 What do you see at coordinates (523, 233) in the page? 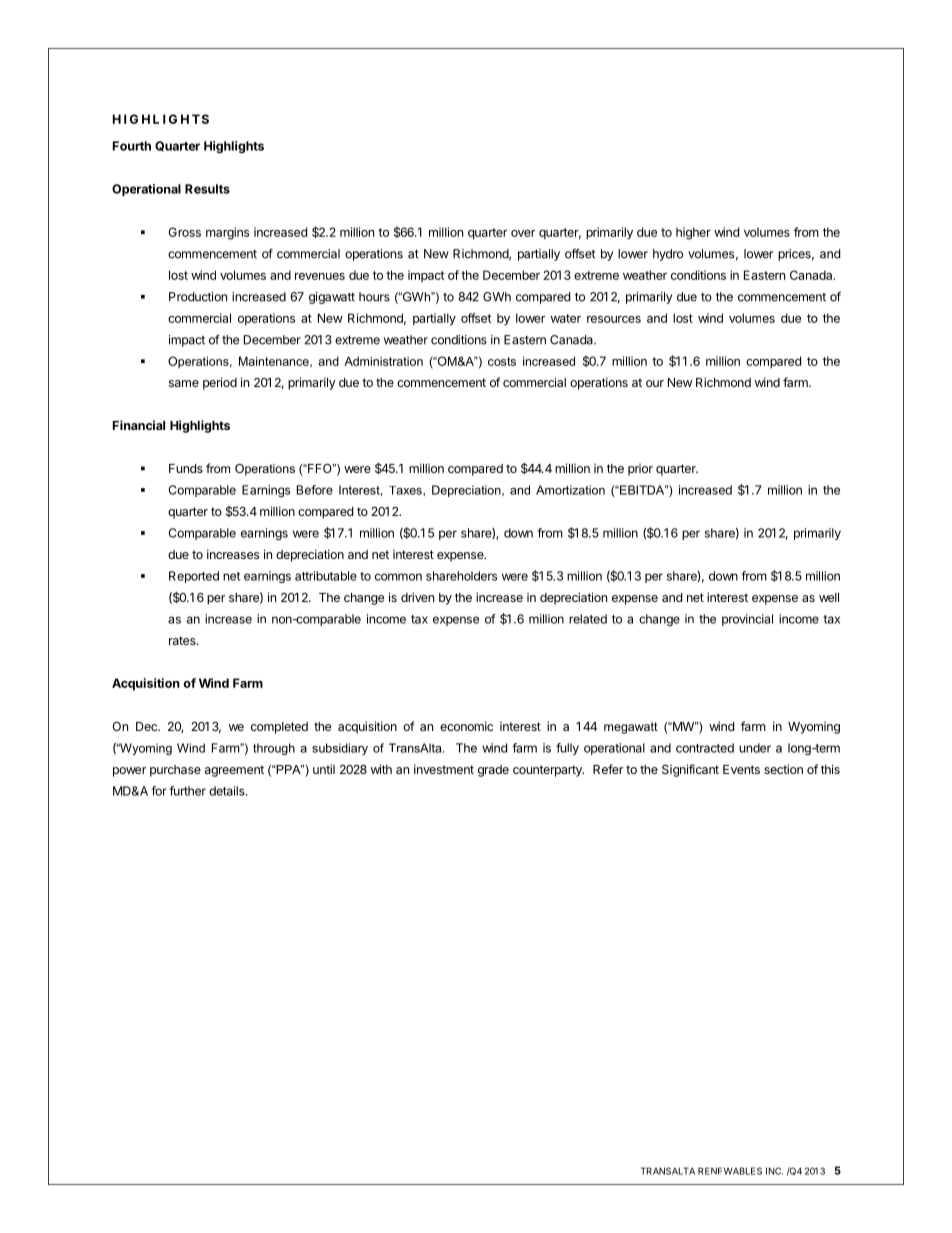
I see `over` at bounding box center [523, 233].
